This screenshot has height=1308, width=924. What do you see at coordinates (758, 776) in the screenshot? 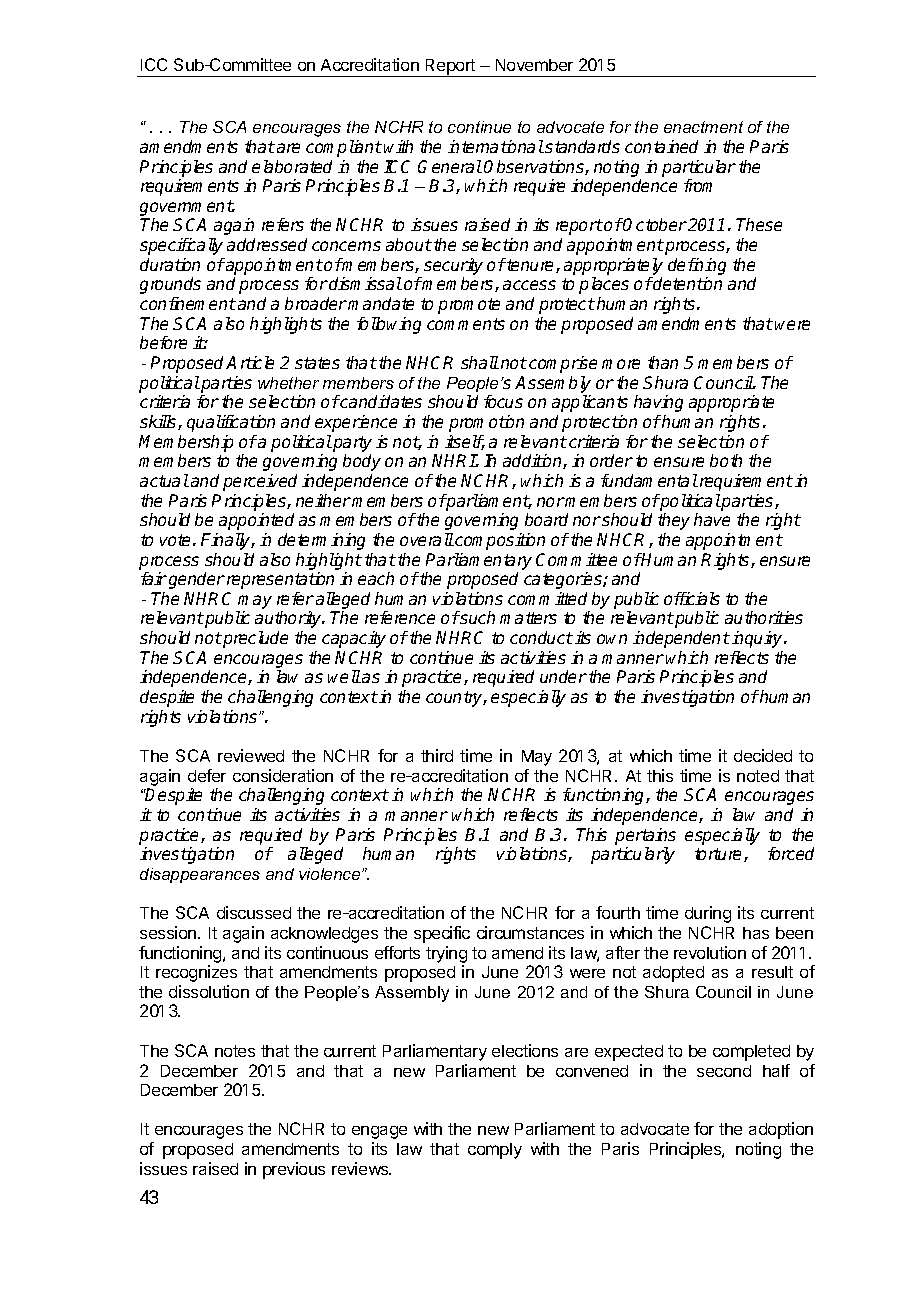
I see `noted` at bounding box center [758, 776].
